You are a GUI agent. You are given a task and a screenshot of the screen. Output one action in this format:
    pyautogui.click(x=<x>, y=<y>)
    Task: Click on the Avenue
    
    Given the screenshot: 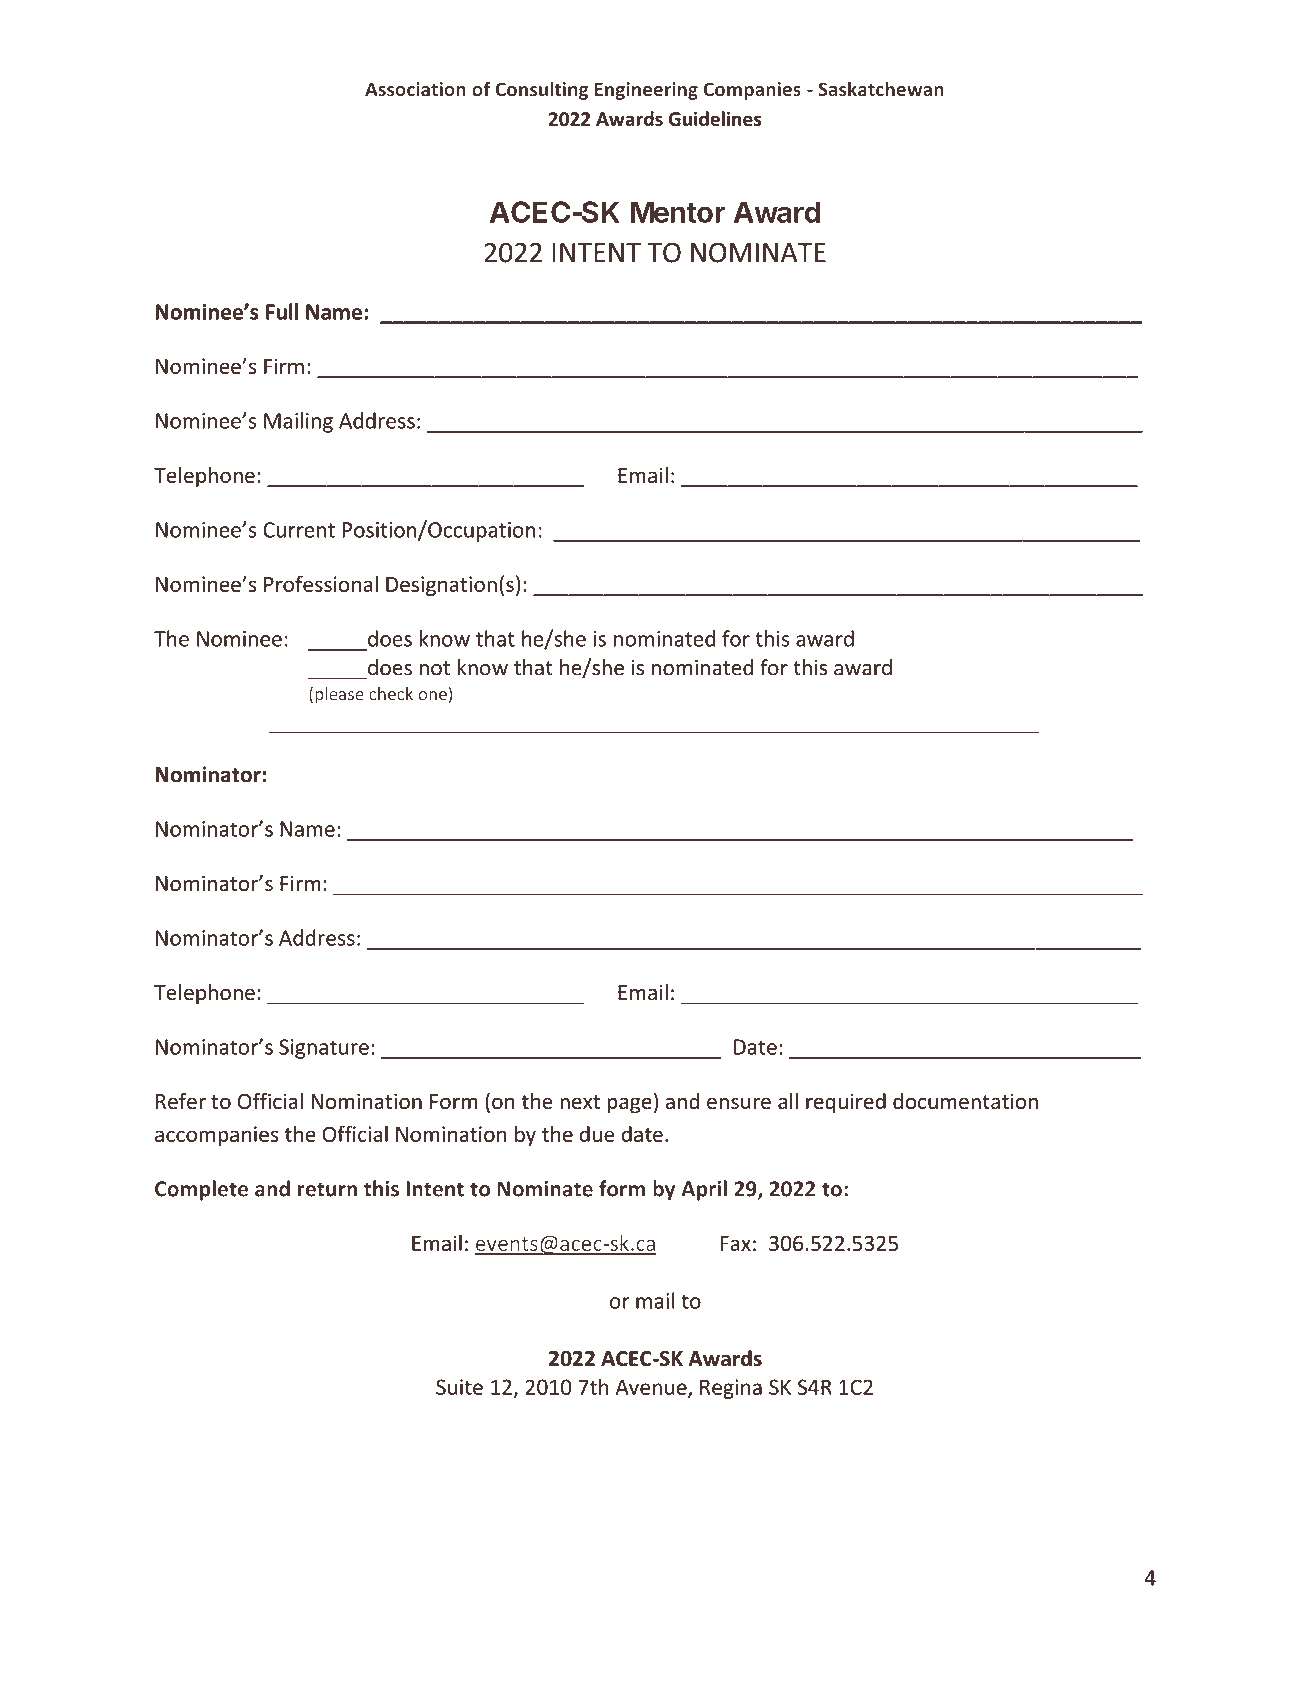 What is the action you would take?
    pyautogui.click(x=652, y=1388)
